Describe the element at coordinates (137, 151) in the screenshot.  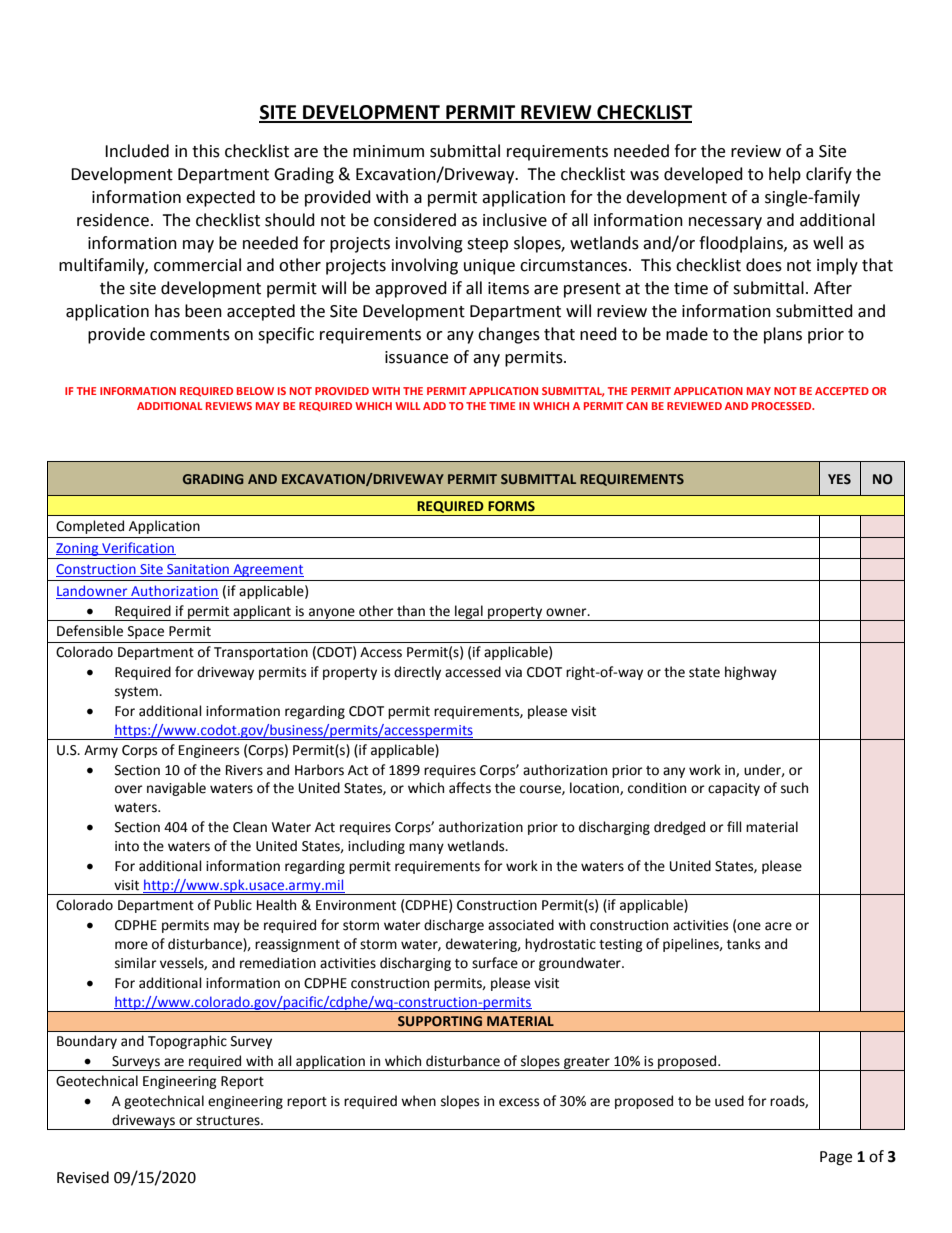
I see `Included` at that location.
